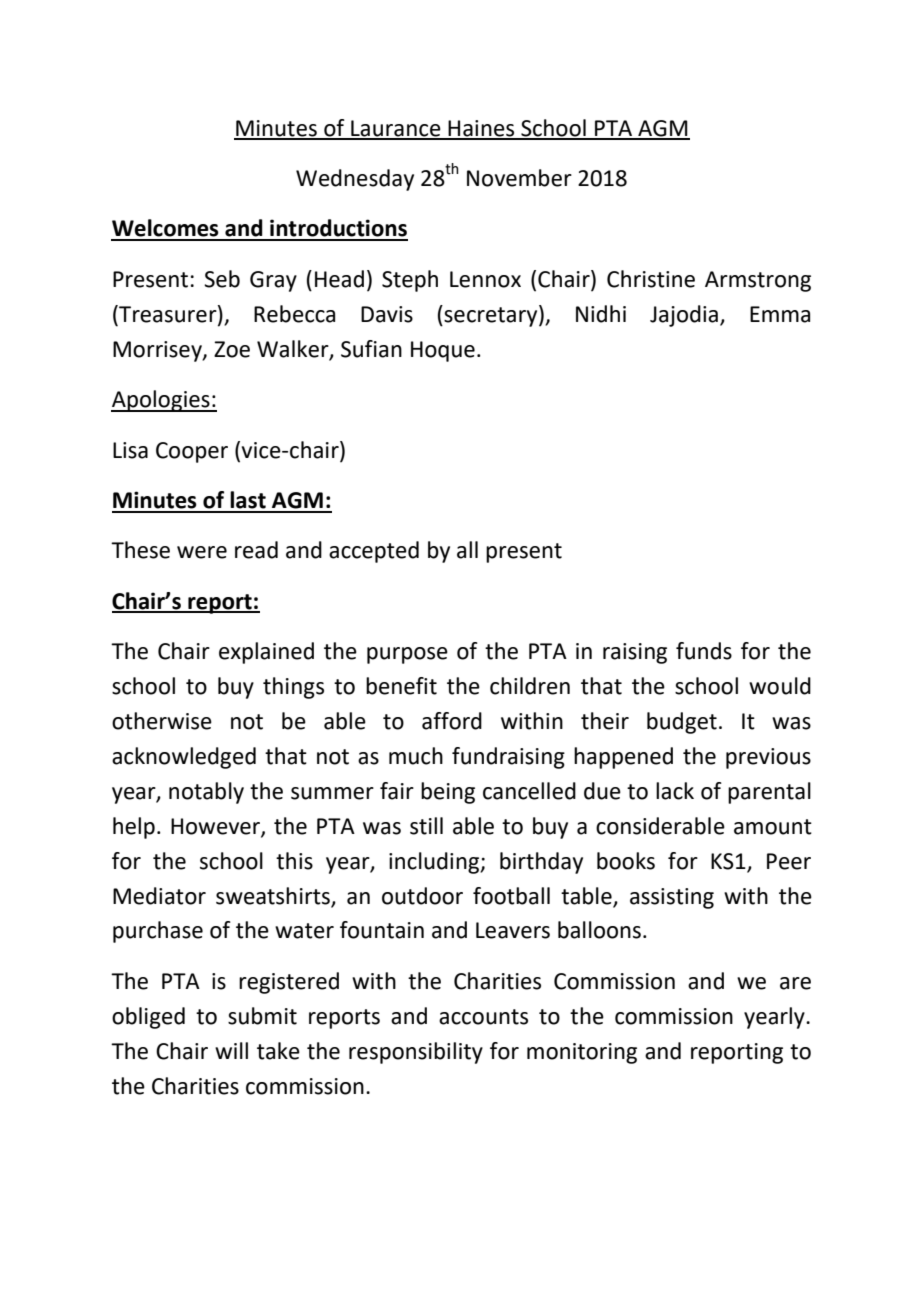 Image resolution: width=924 pixels, height=1308 pixels. I want to click on will, so click(231, 1050).
